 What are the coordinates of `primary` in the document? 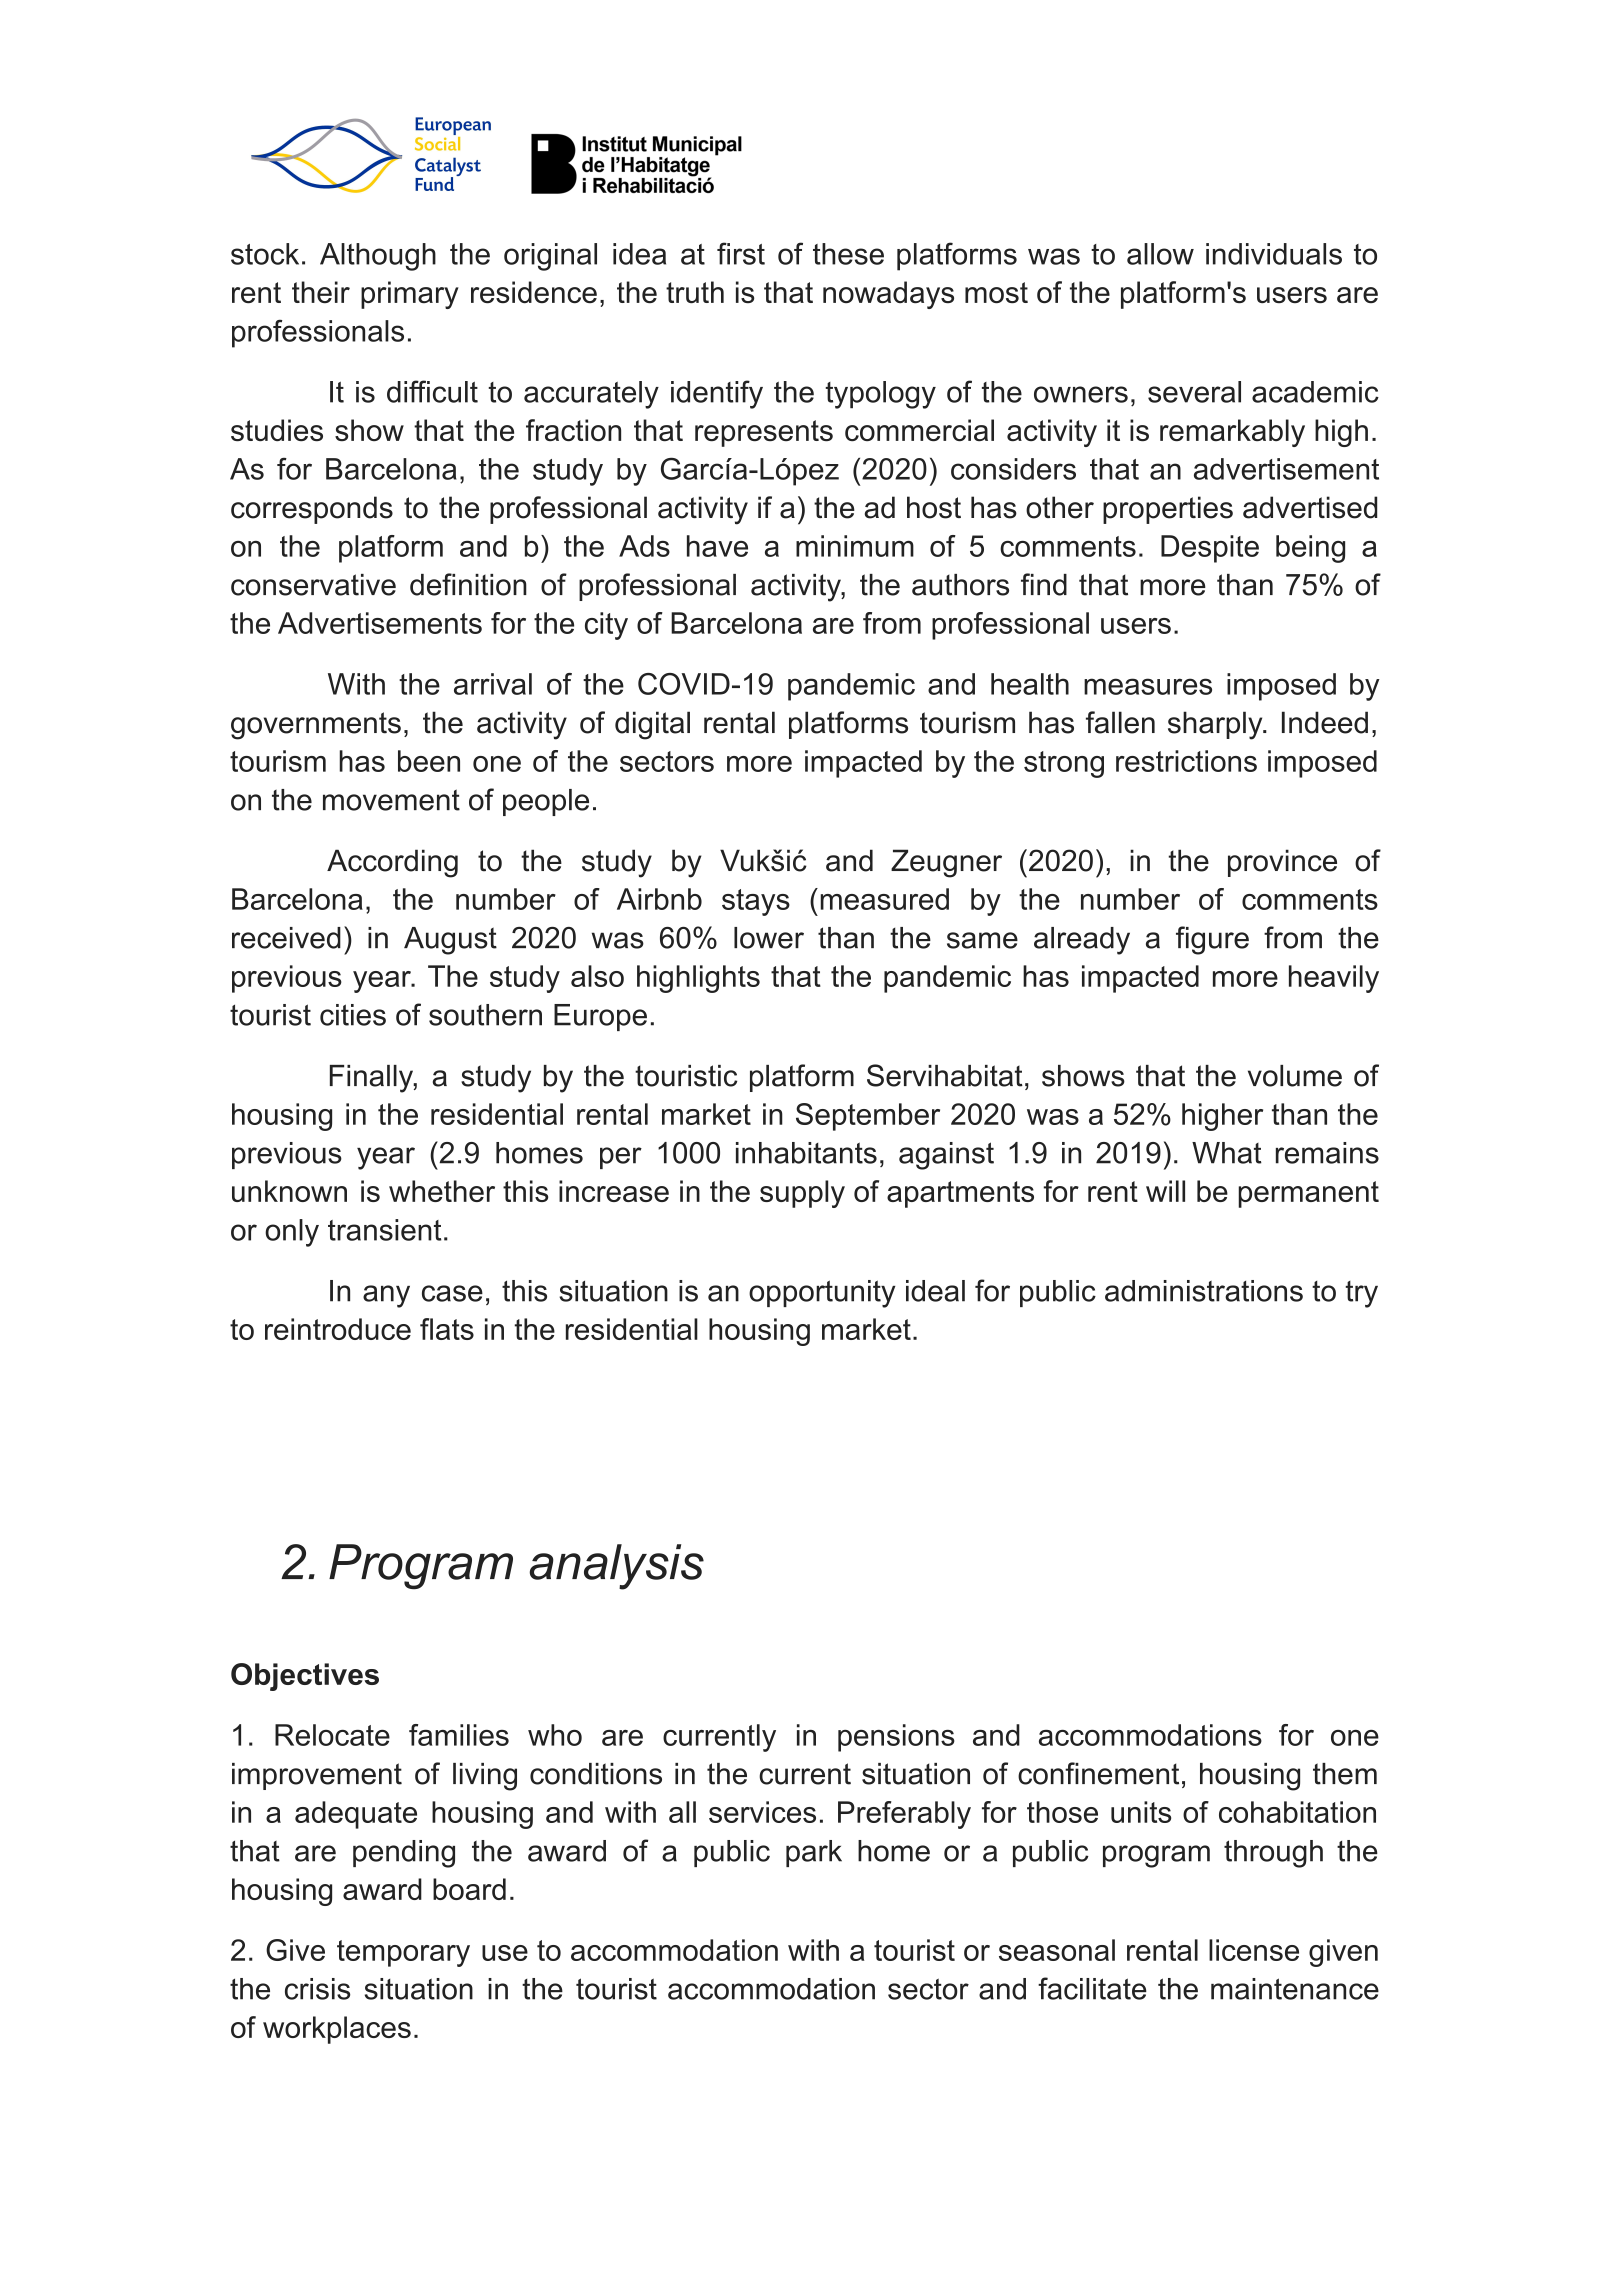 It's located at (410, 295).
